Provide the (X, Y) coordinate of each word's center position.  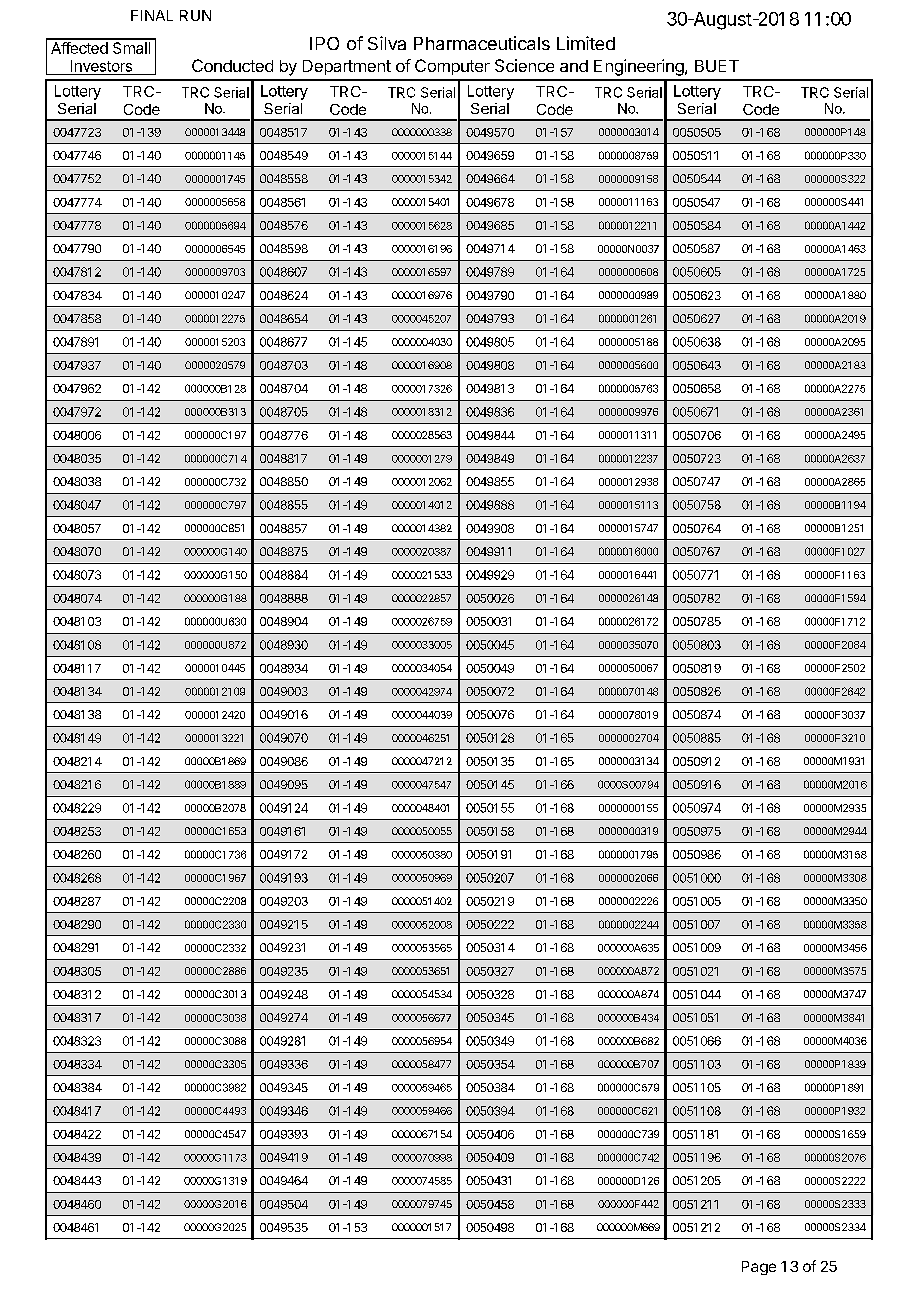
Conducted (232, 65)
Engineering (639, 67)
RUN (195, 15)
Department (347, 67)
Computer (452, 67)
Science (524, 65)
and (574, 66)
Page (759, 1268)
